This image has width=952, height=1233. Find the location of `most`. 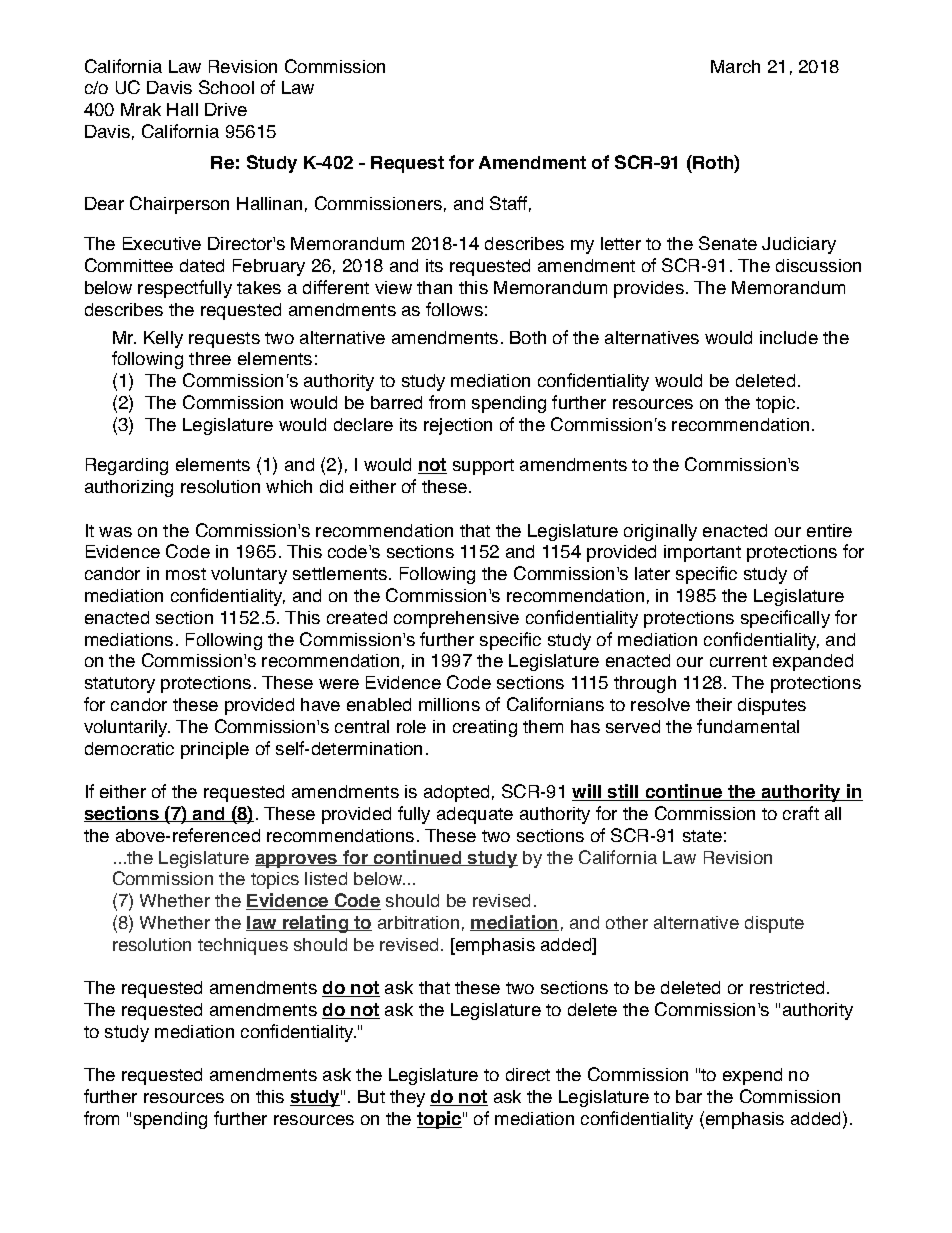

most is located at coordinates (186, 574).
